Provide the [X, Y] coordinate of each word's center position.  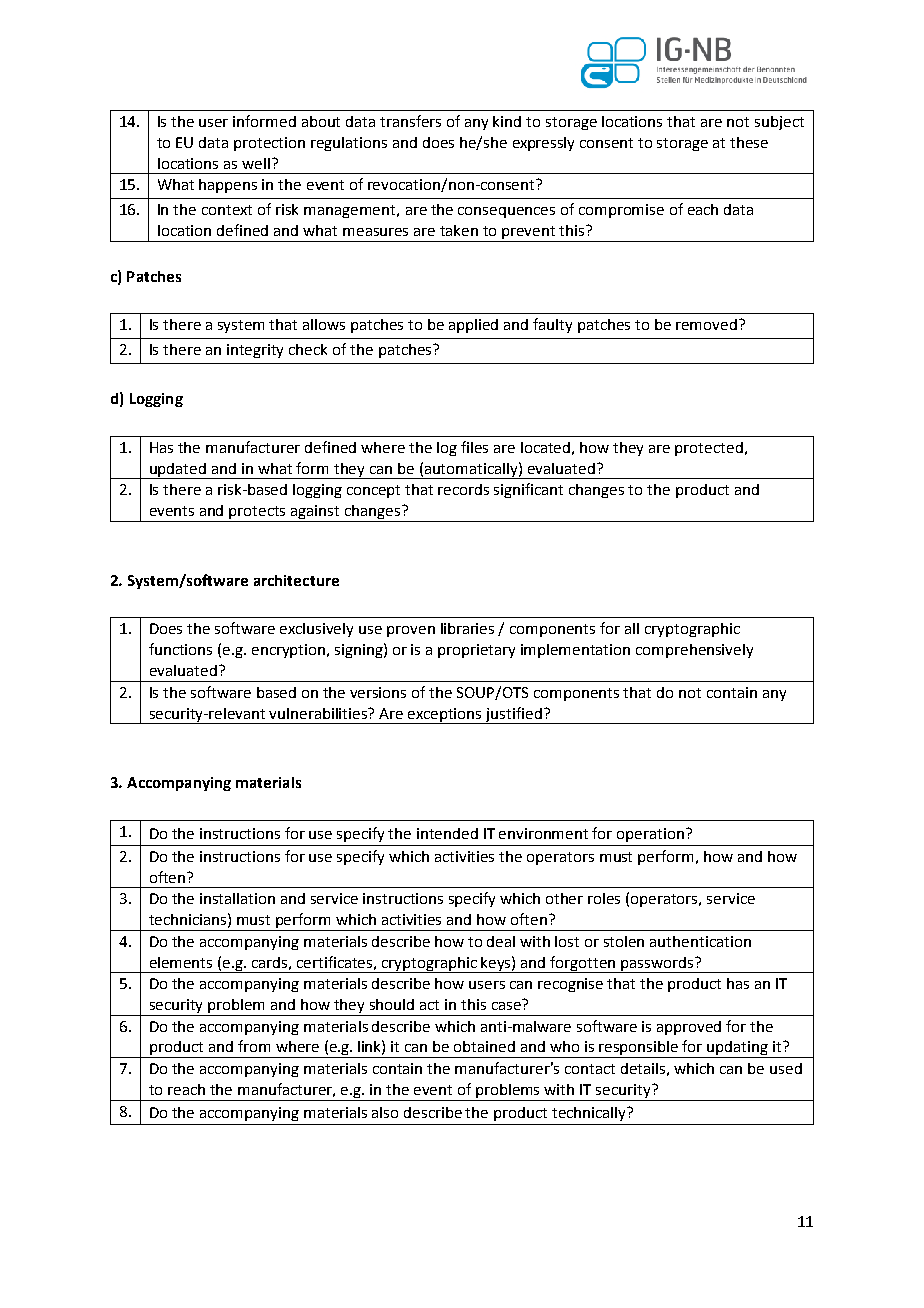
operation [652, 835]
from [254, 1046]
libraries [467, 628]
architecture [296, 580]
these [749, 142]
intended [447, 833]
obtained [484, 1046]
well [256, 163]
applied [473, 326]
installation [237, 898]
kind [507, 121]
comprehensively [694, 651]
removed [706, 324]
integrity [255, 351]
